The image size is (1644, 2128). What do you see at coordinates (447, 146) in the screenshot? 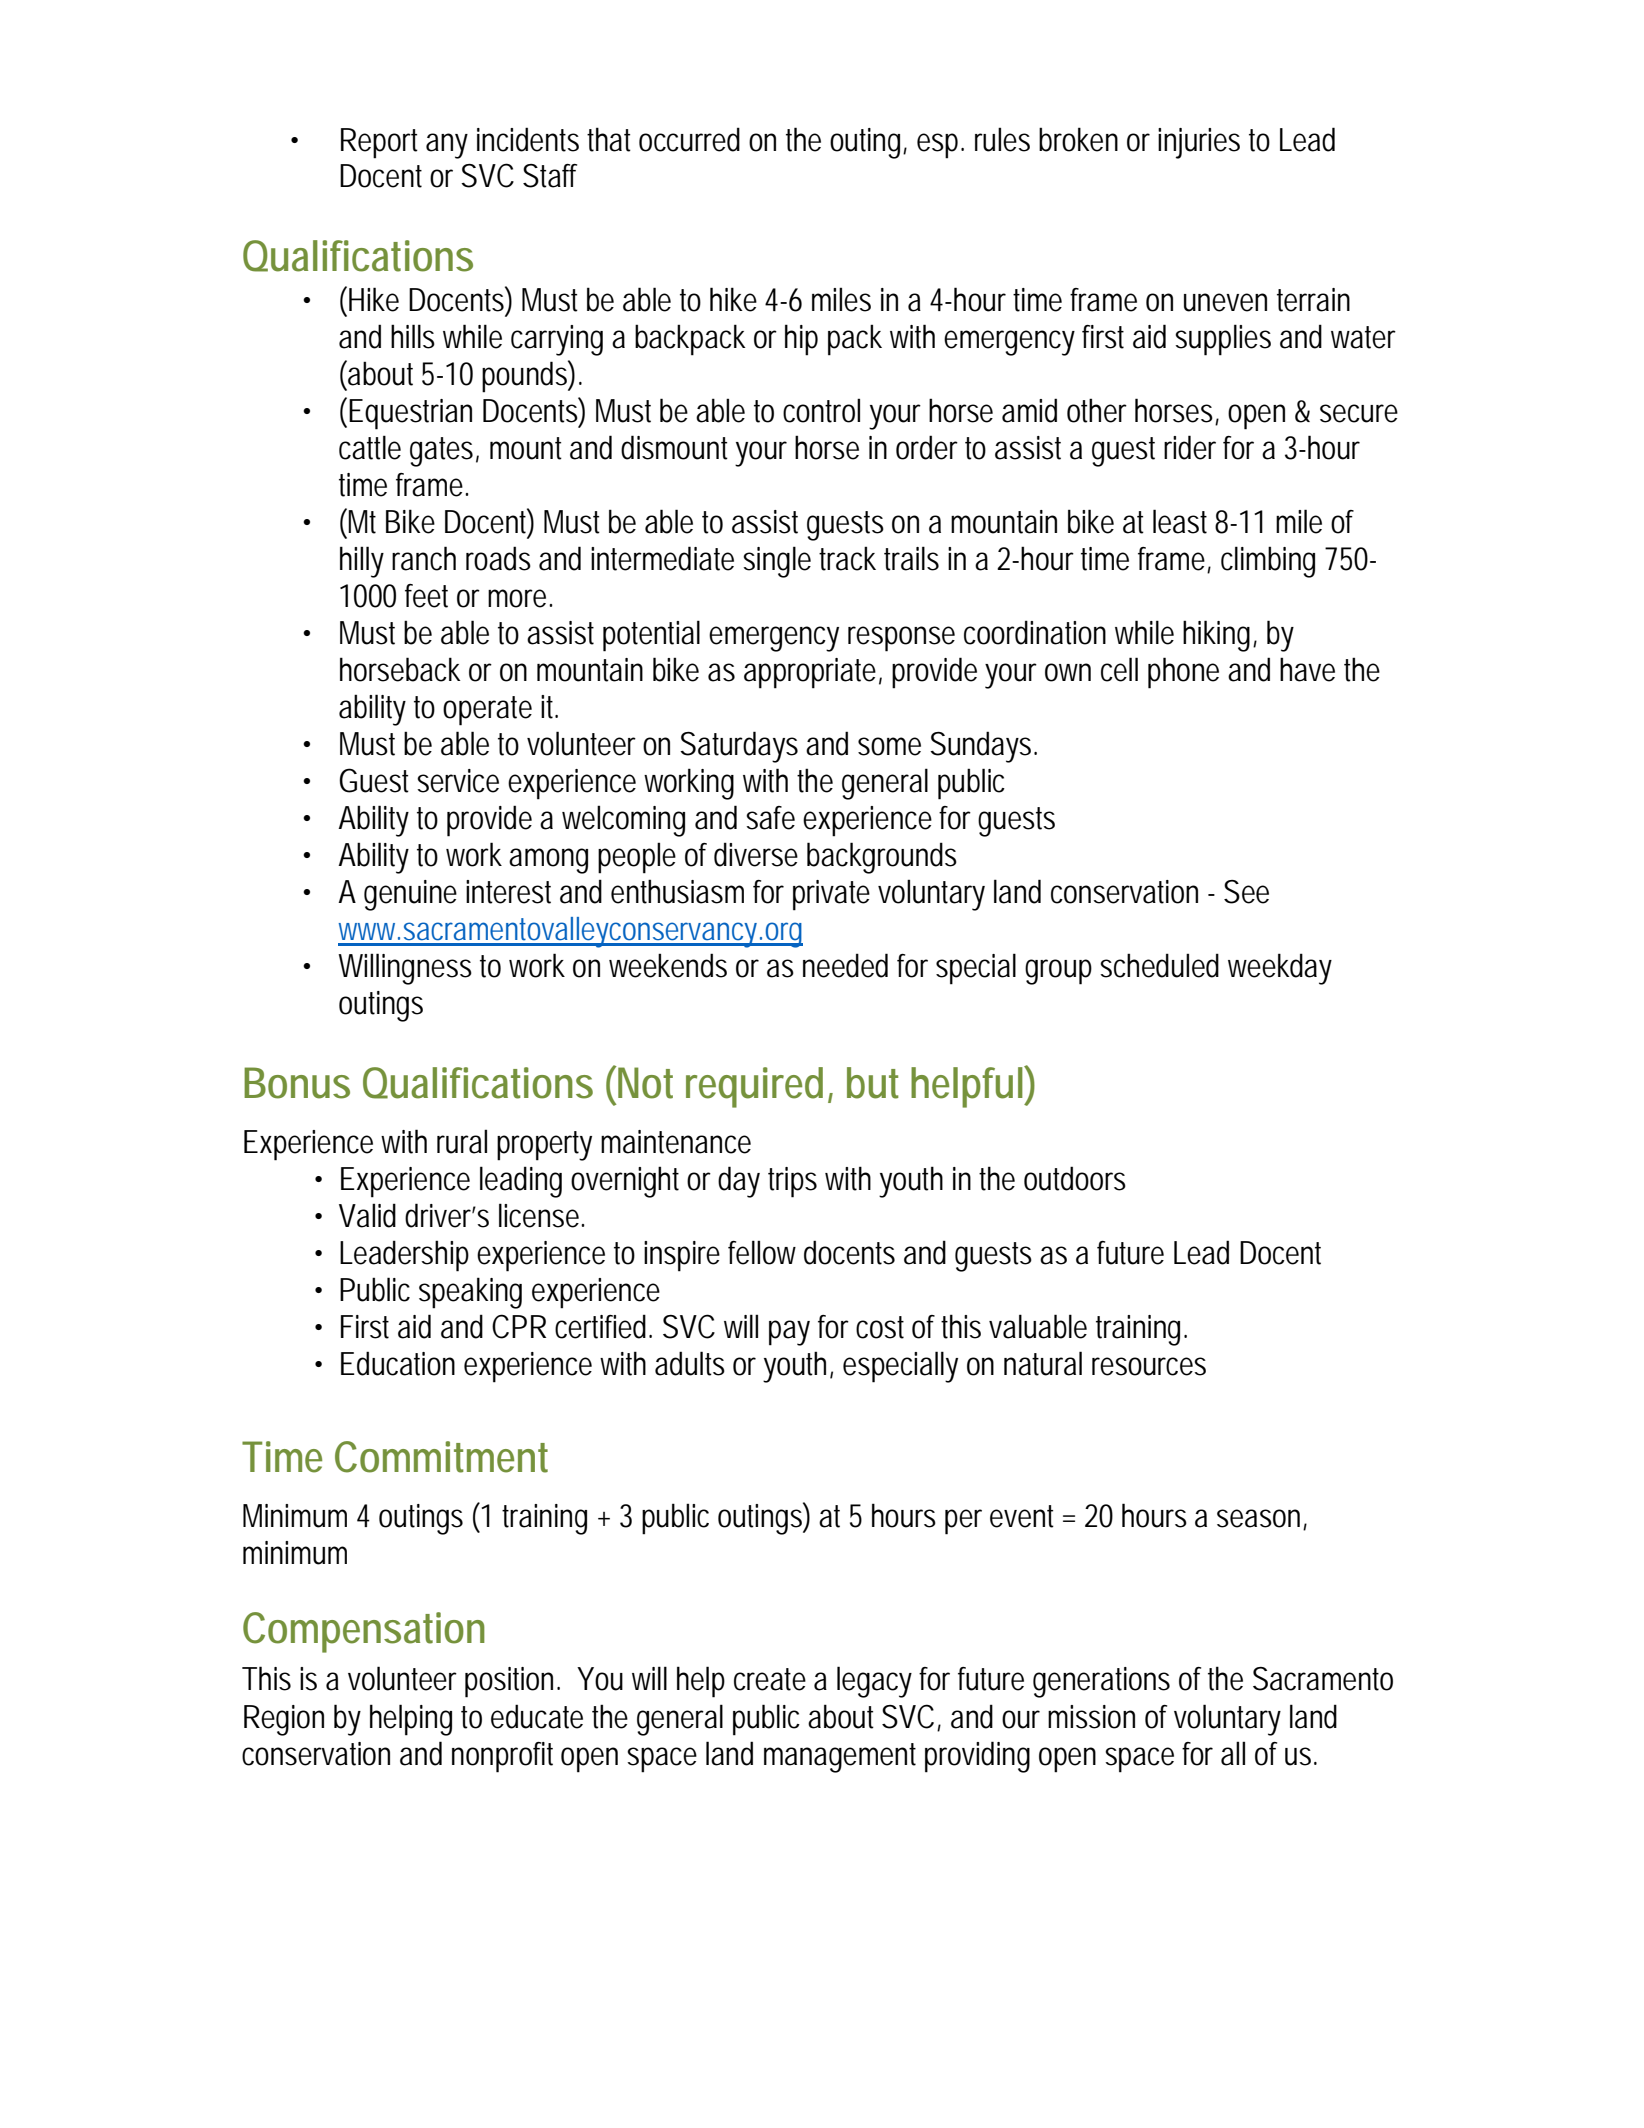
I see `any` at bounding box center [447, 146].
